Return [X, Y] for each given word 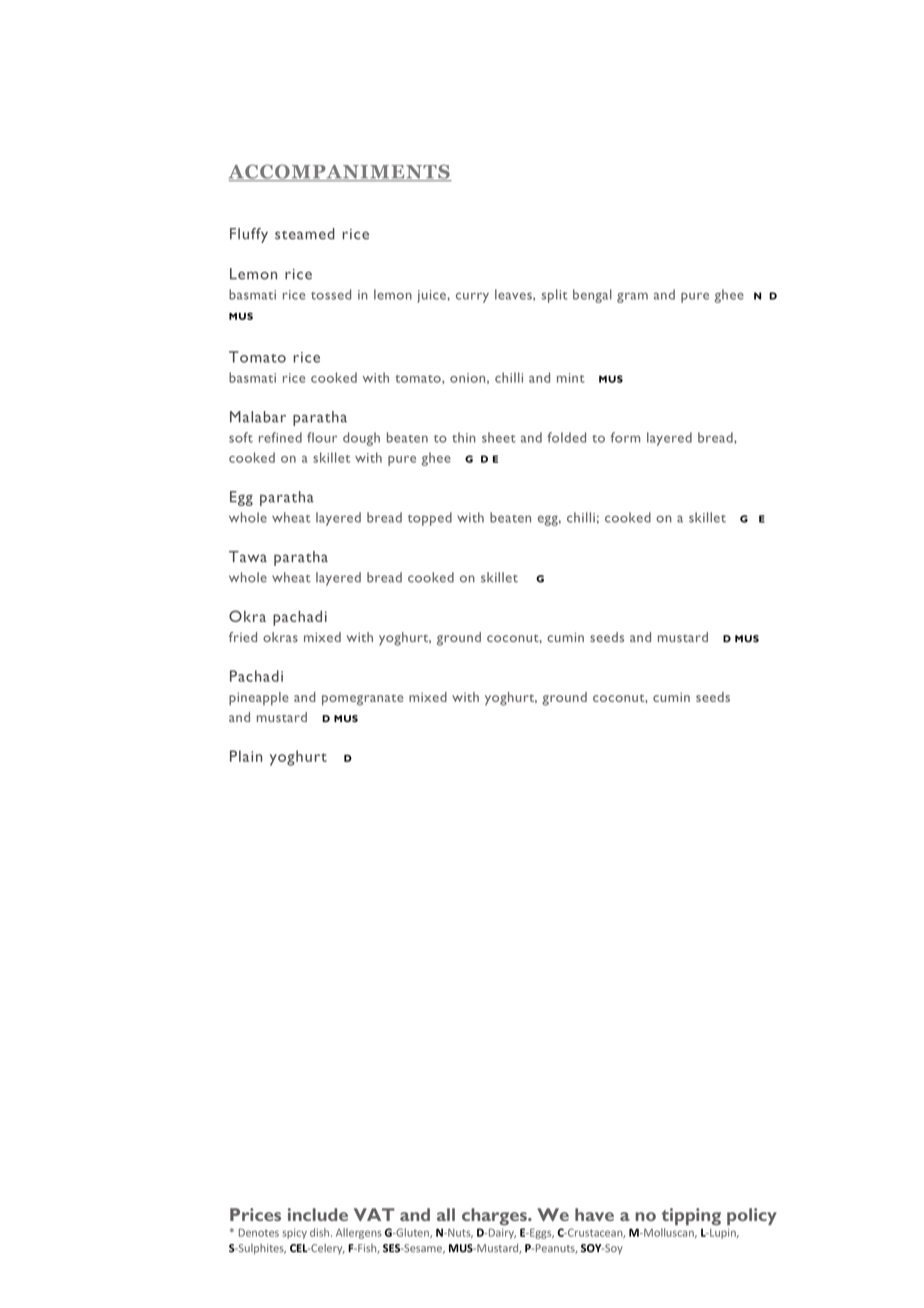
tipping [691, 1217]
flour [322, 437]
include [318, 1214]
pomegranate [362, 700]
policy [752, 1217]
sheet [499, 437]
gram [632, 297]
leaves [514, 294]
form [625, 437]
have [594, 1214]
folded [566, 437]
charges [495, 1216]
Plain [246, 756]
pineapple [258, 698]
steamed [305, 234]
